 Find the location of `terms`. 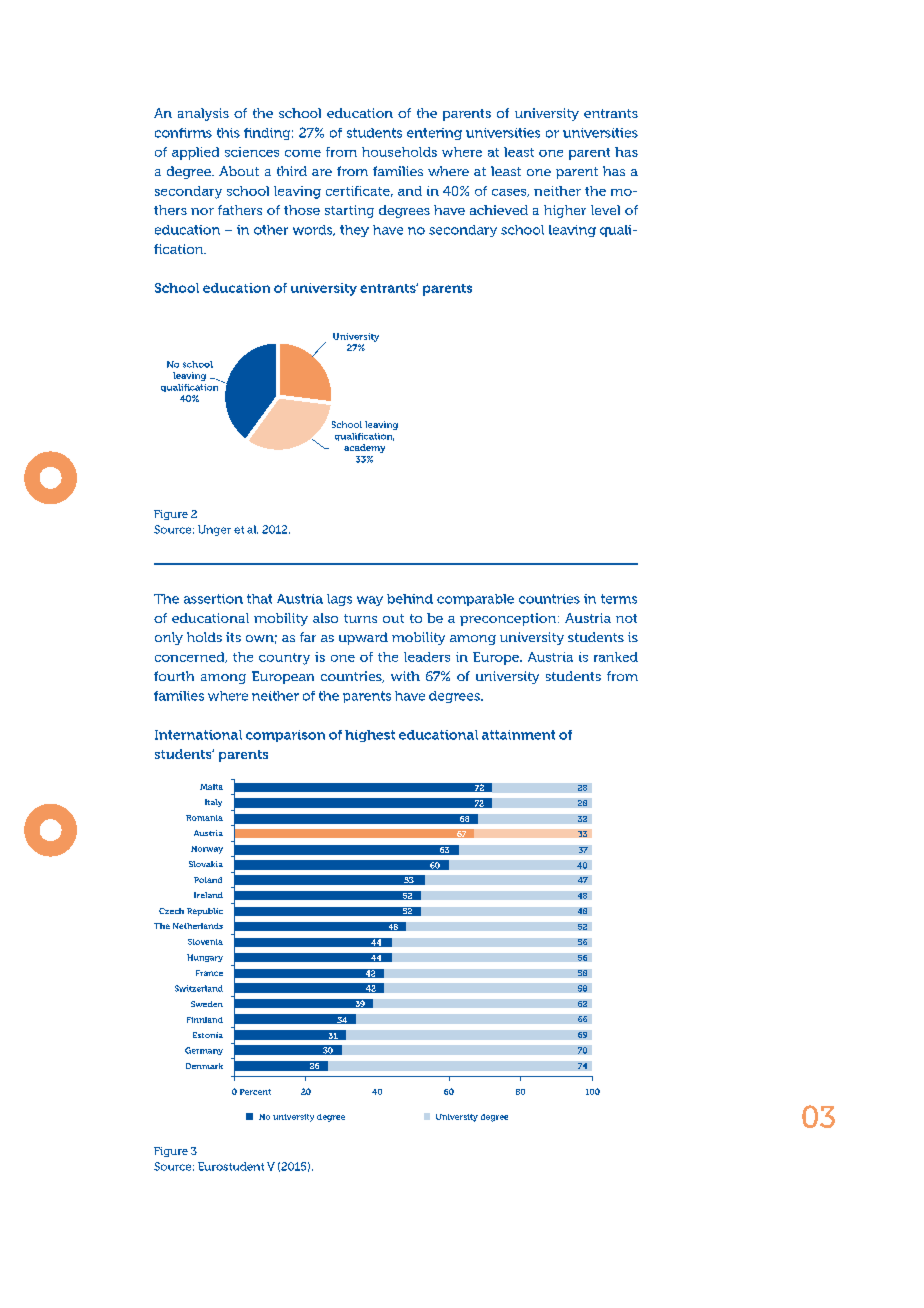

terms is located at coordinates (619, 599).
